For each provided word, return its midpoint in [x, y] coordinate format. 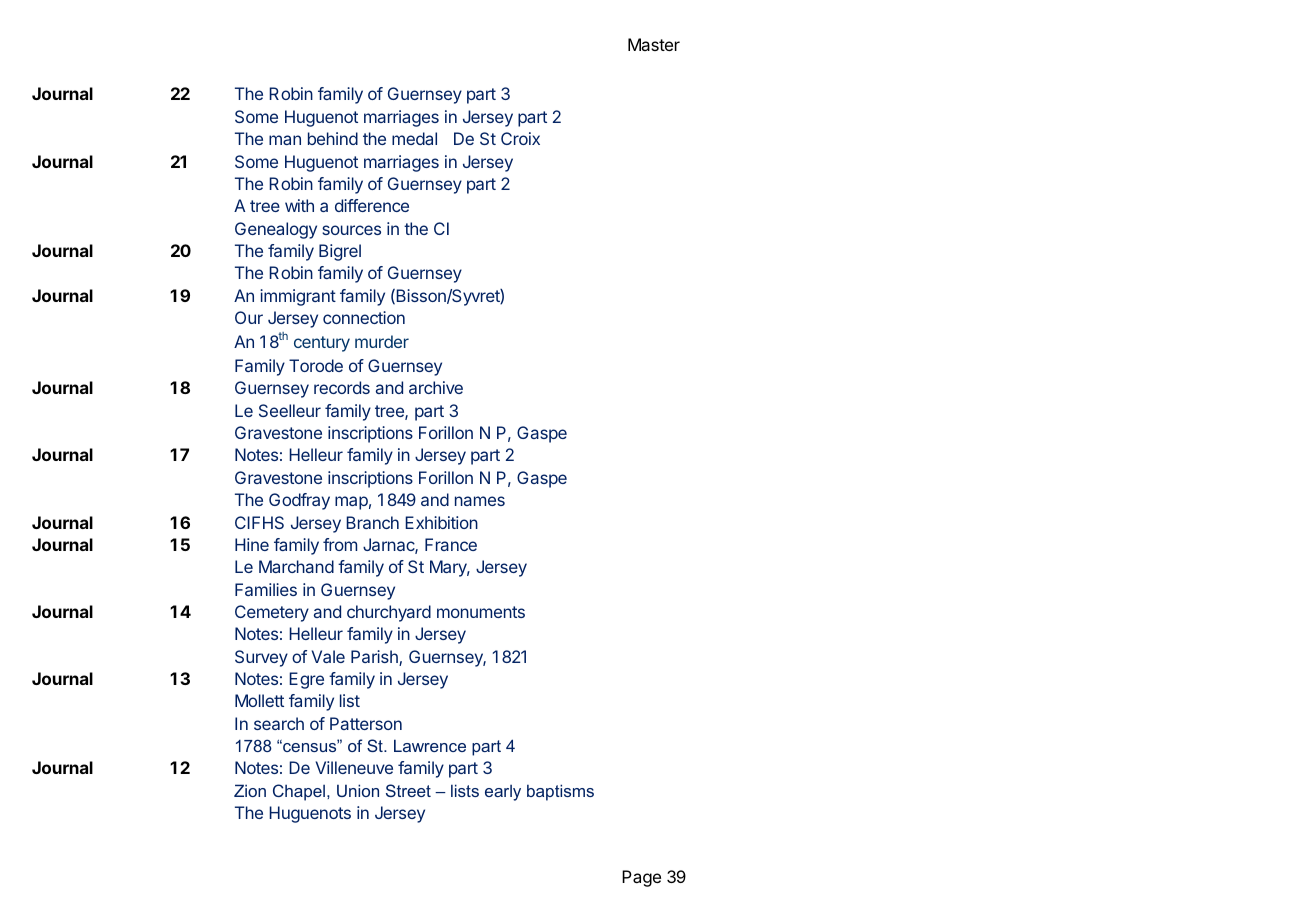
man [285, 140]
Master [654, 44]
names [480, 501]
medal [414, 138]
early [503, 793]
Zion [250, 790]
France [451, 544]
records [342, 387]
